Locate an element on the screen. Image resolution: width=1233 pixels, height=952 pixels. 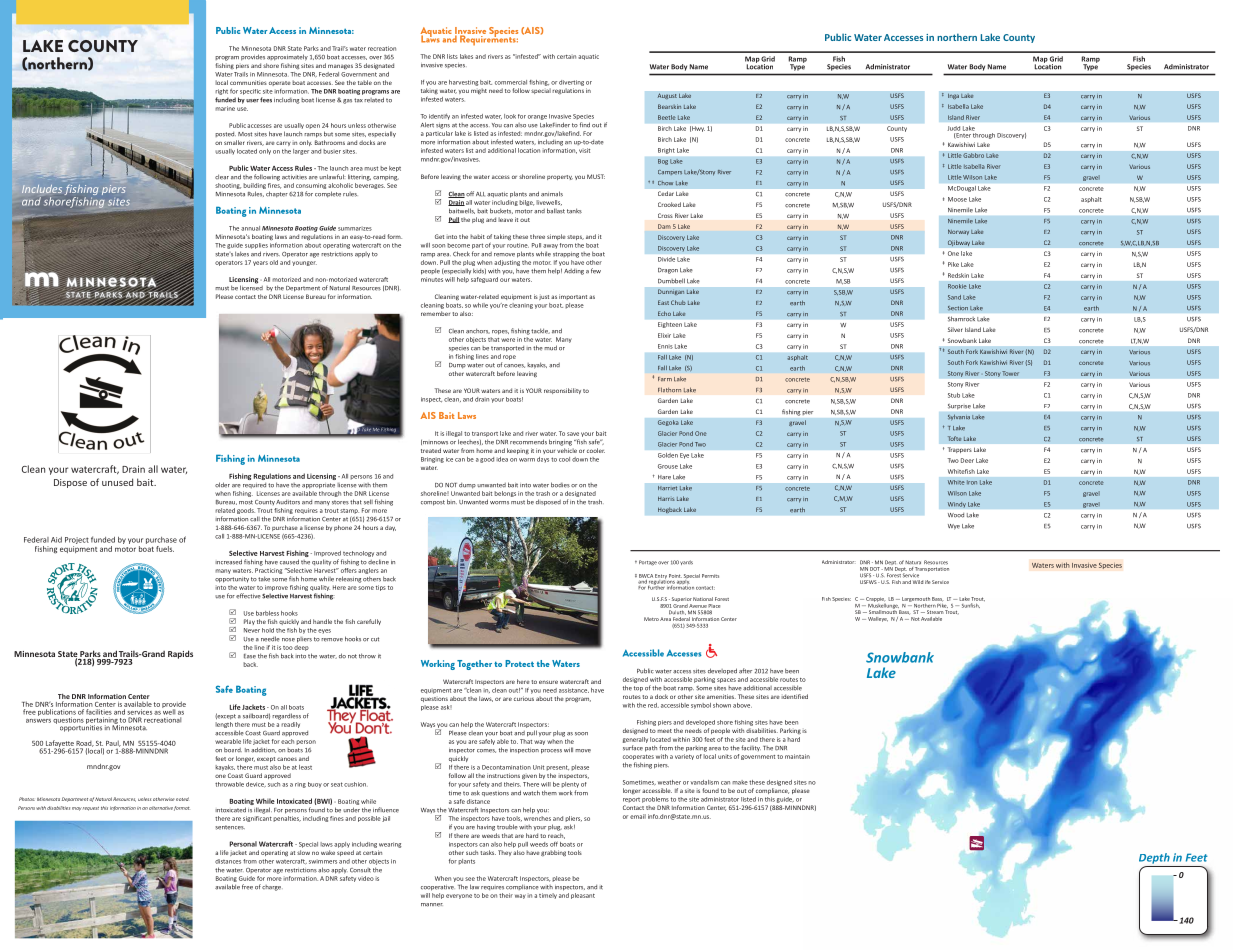
Rookie is located at coordinates (957, 286).
